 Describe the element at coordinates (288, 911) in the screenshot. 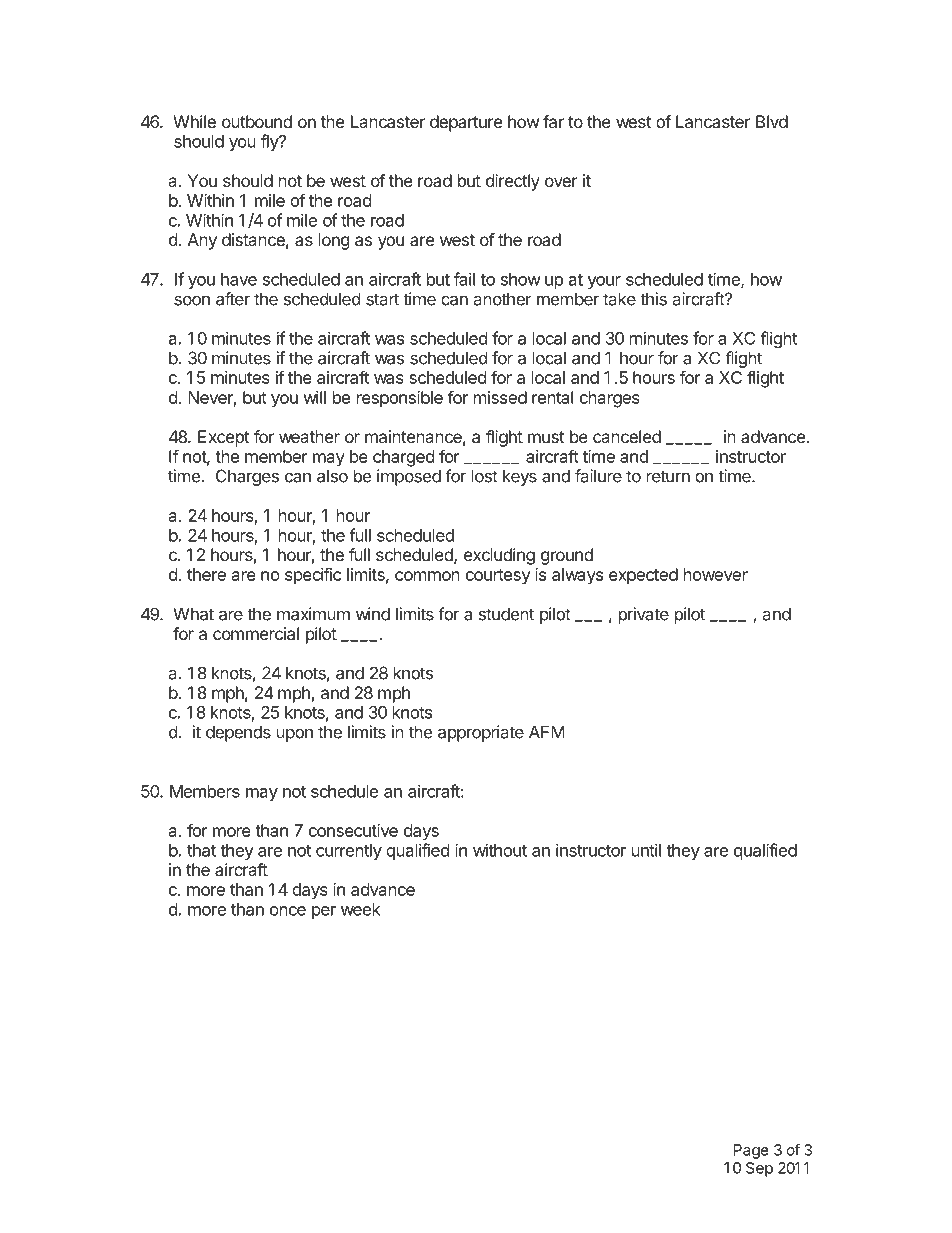

I see `once` at that location.
